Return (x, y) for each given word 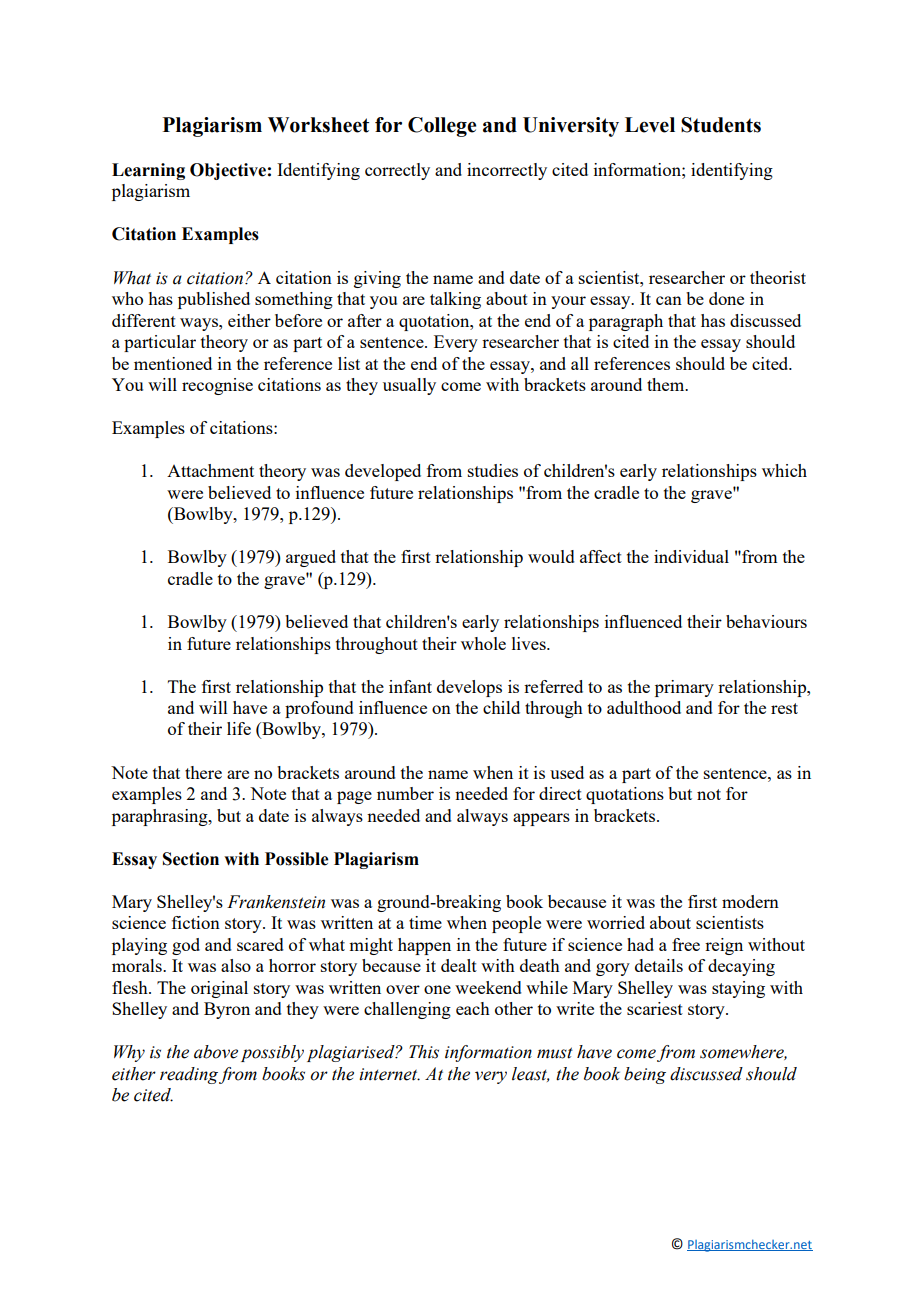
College (442, 127)
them (667, 384)
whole (483, 643)
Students (721, 125)
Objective (228, 171)
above (216, 1052)
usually (409, 386)
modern (750, 901)
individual (691, 556)
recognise (217, 386)
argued (311, 558)
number (405, 793)
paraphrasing (161, 817)
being (645, 1075)
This (424, 1052)
